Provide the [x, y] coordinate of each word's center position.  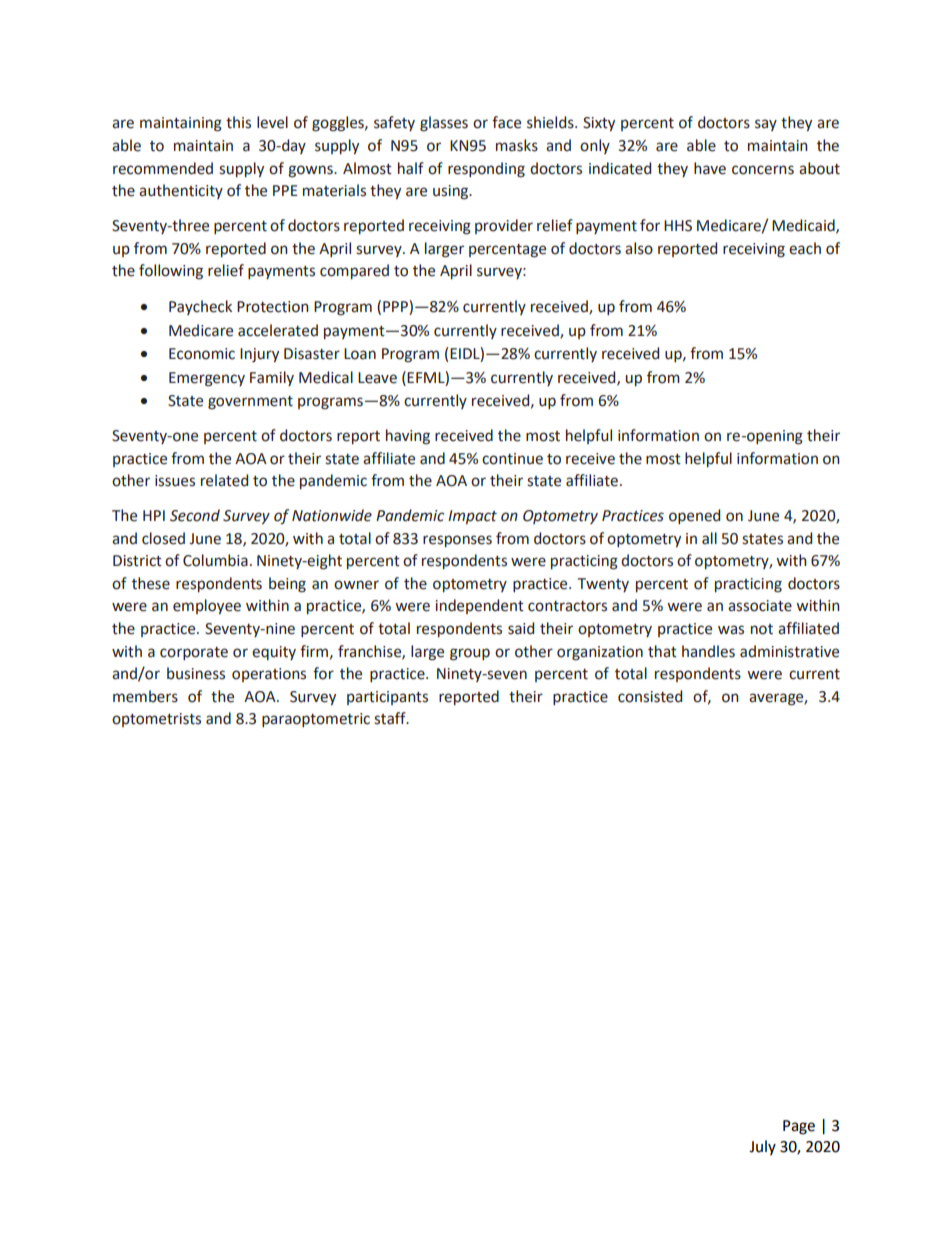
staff [391, 718]
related [224, 480]
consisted [650, 696]
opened [694, 516]
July [762, 1147]
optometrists [156, 720]
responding [486, 170]
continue [512, 459]
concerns [763, 170]
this [238, 122]
